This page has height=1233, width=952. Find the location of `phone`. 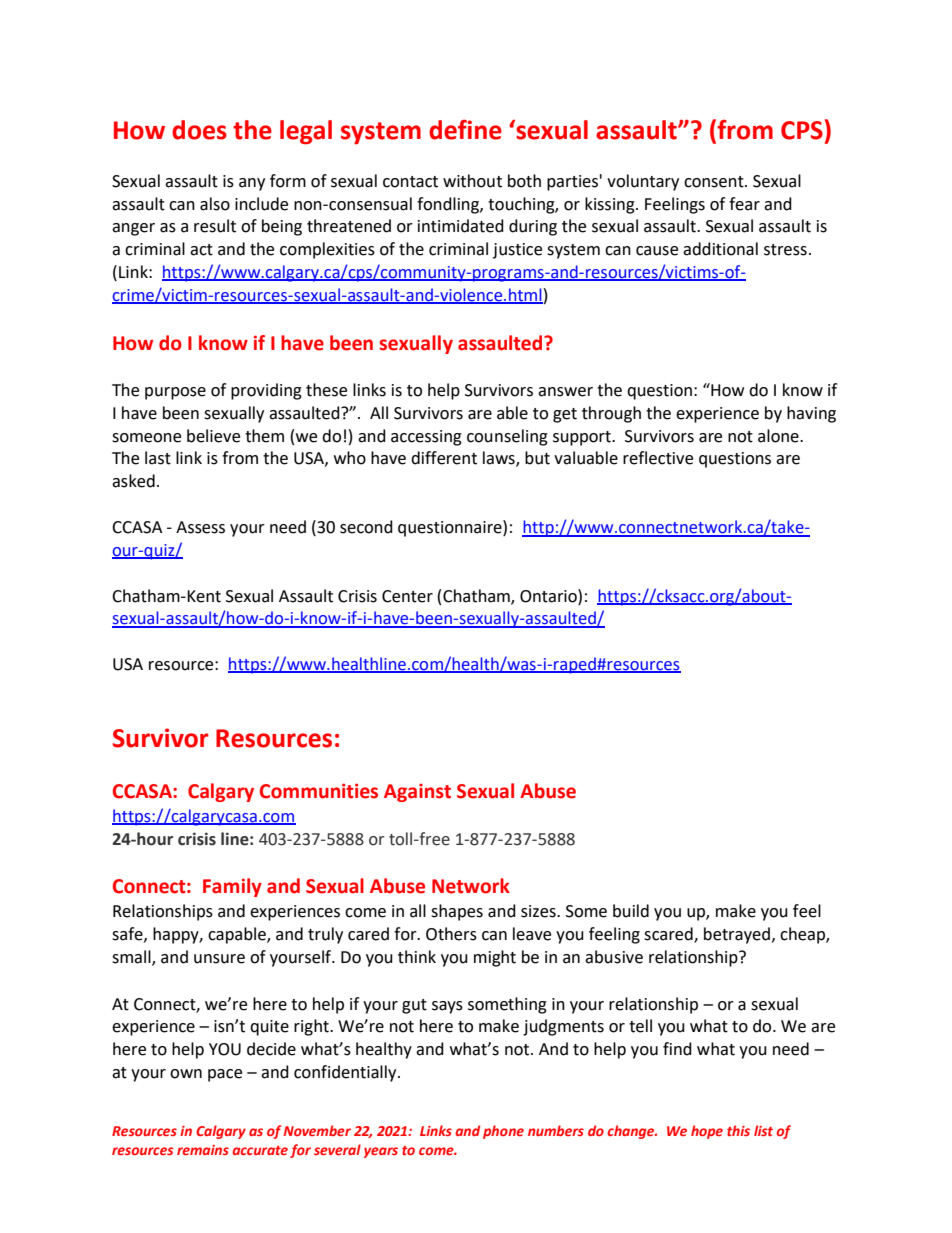

phone is located at coordinates (503, 1132).
